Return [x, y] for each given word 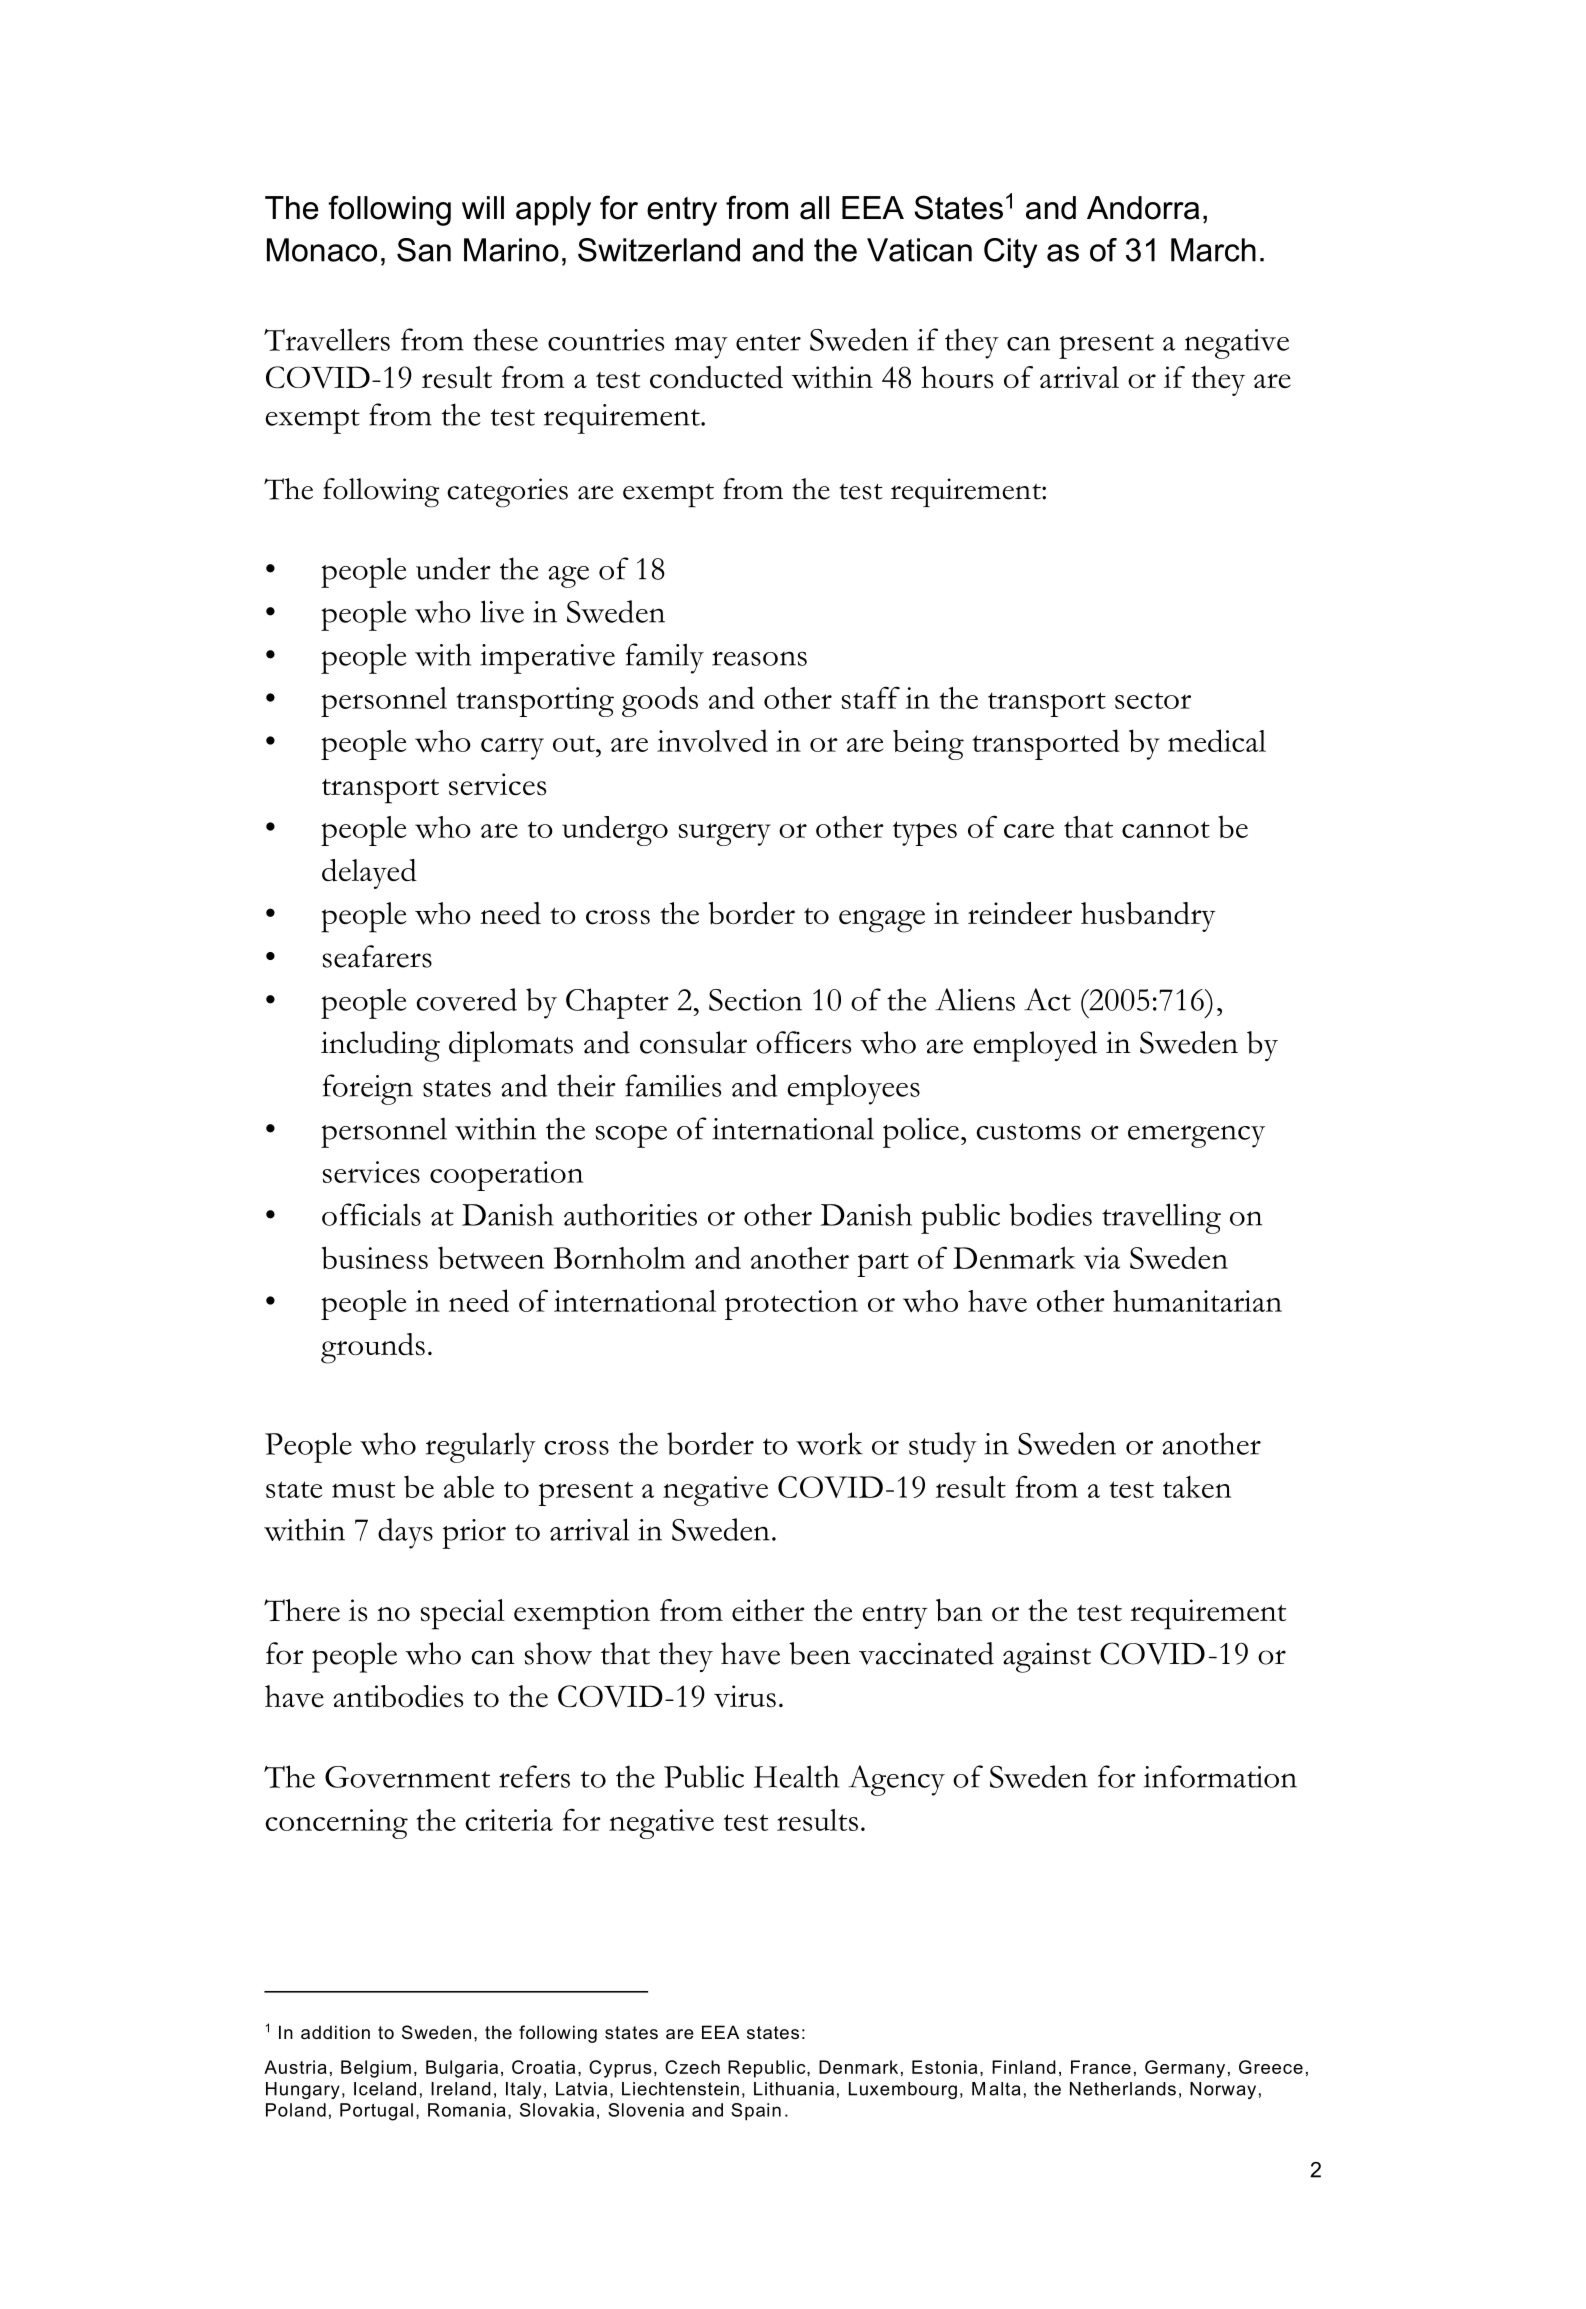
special [463, 1614]
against [1047, 1658]
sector [1153, 700]
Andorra [1143, 208]
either [768, 1610]
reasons [759, 658]
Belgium [376, 2069]
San [424, 250]
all [814, 208]
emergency [1196, 1136]
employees [854, 1089]
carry [512, 748]
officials [371, 1214]
